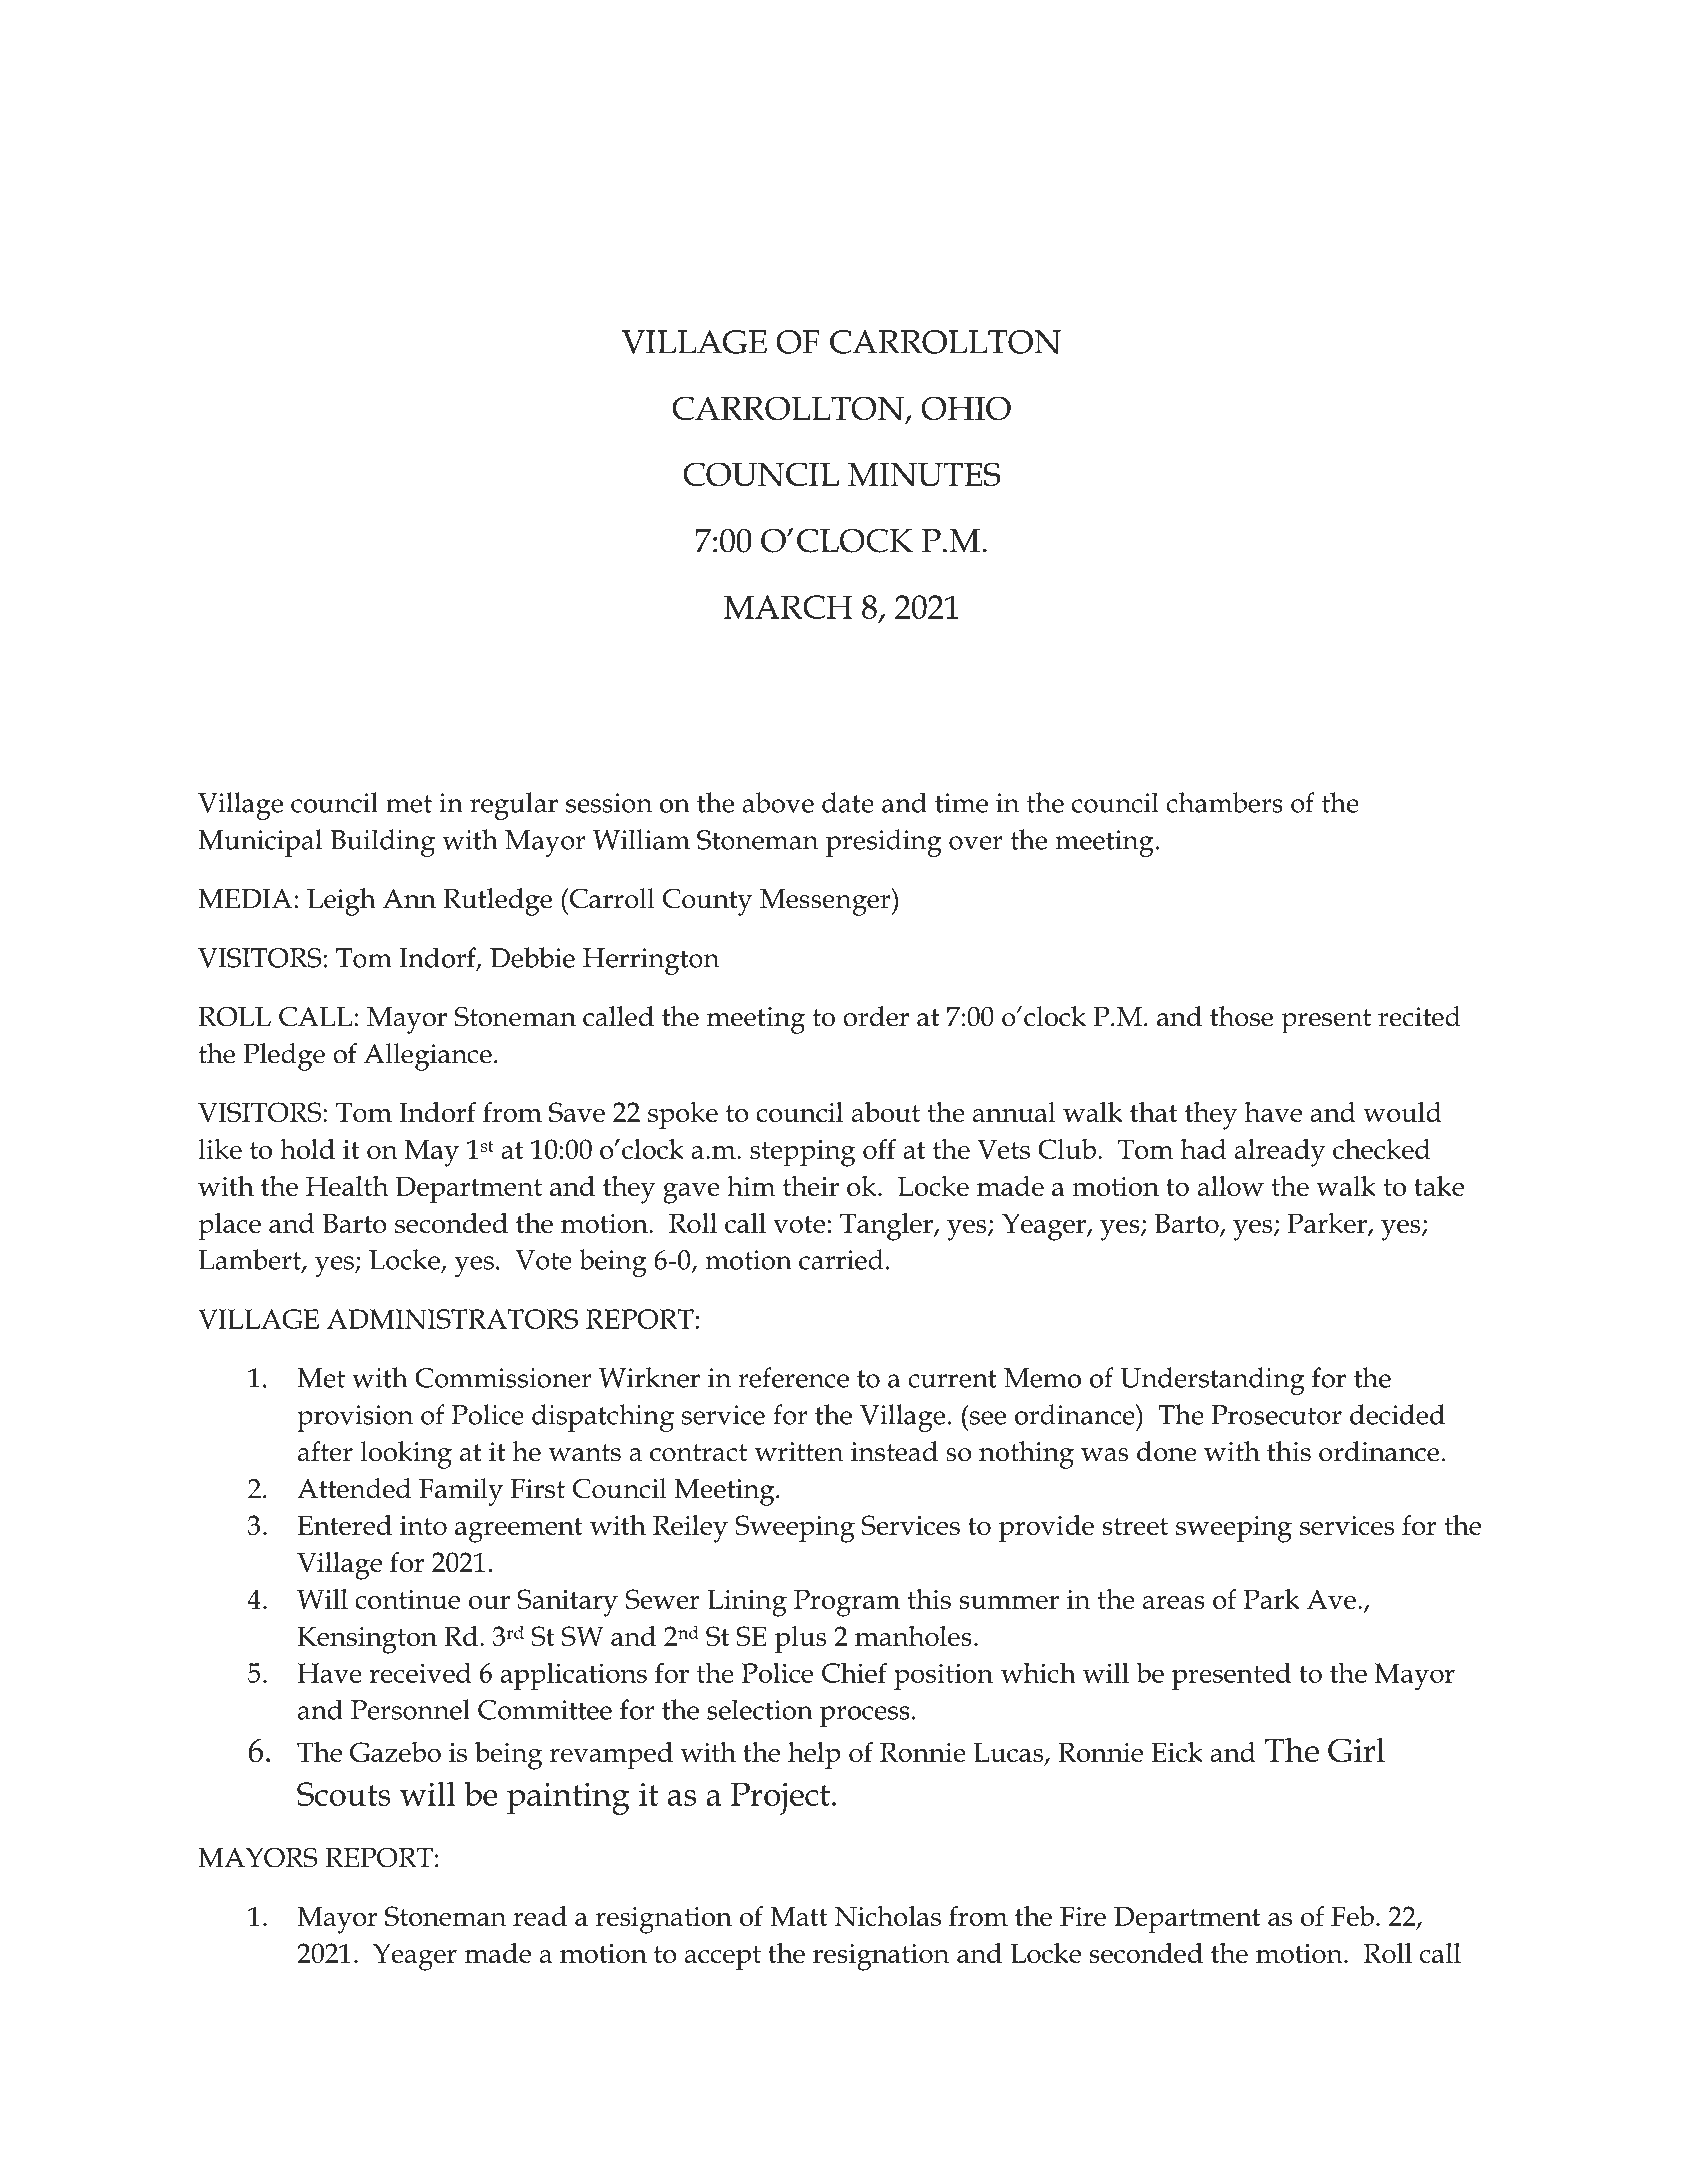  What do you see at coordinates (344, 1794) in the document?
I see `Scouts` at bounding box center [344, 1794].
